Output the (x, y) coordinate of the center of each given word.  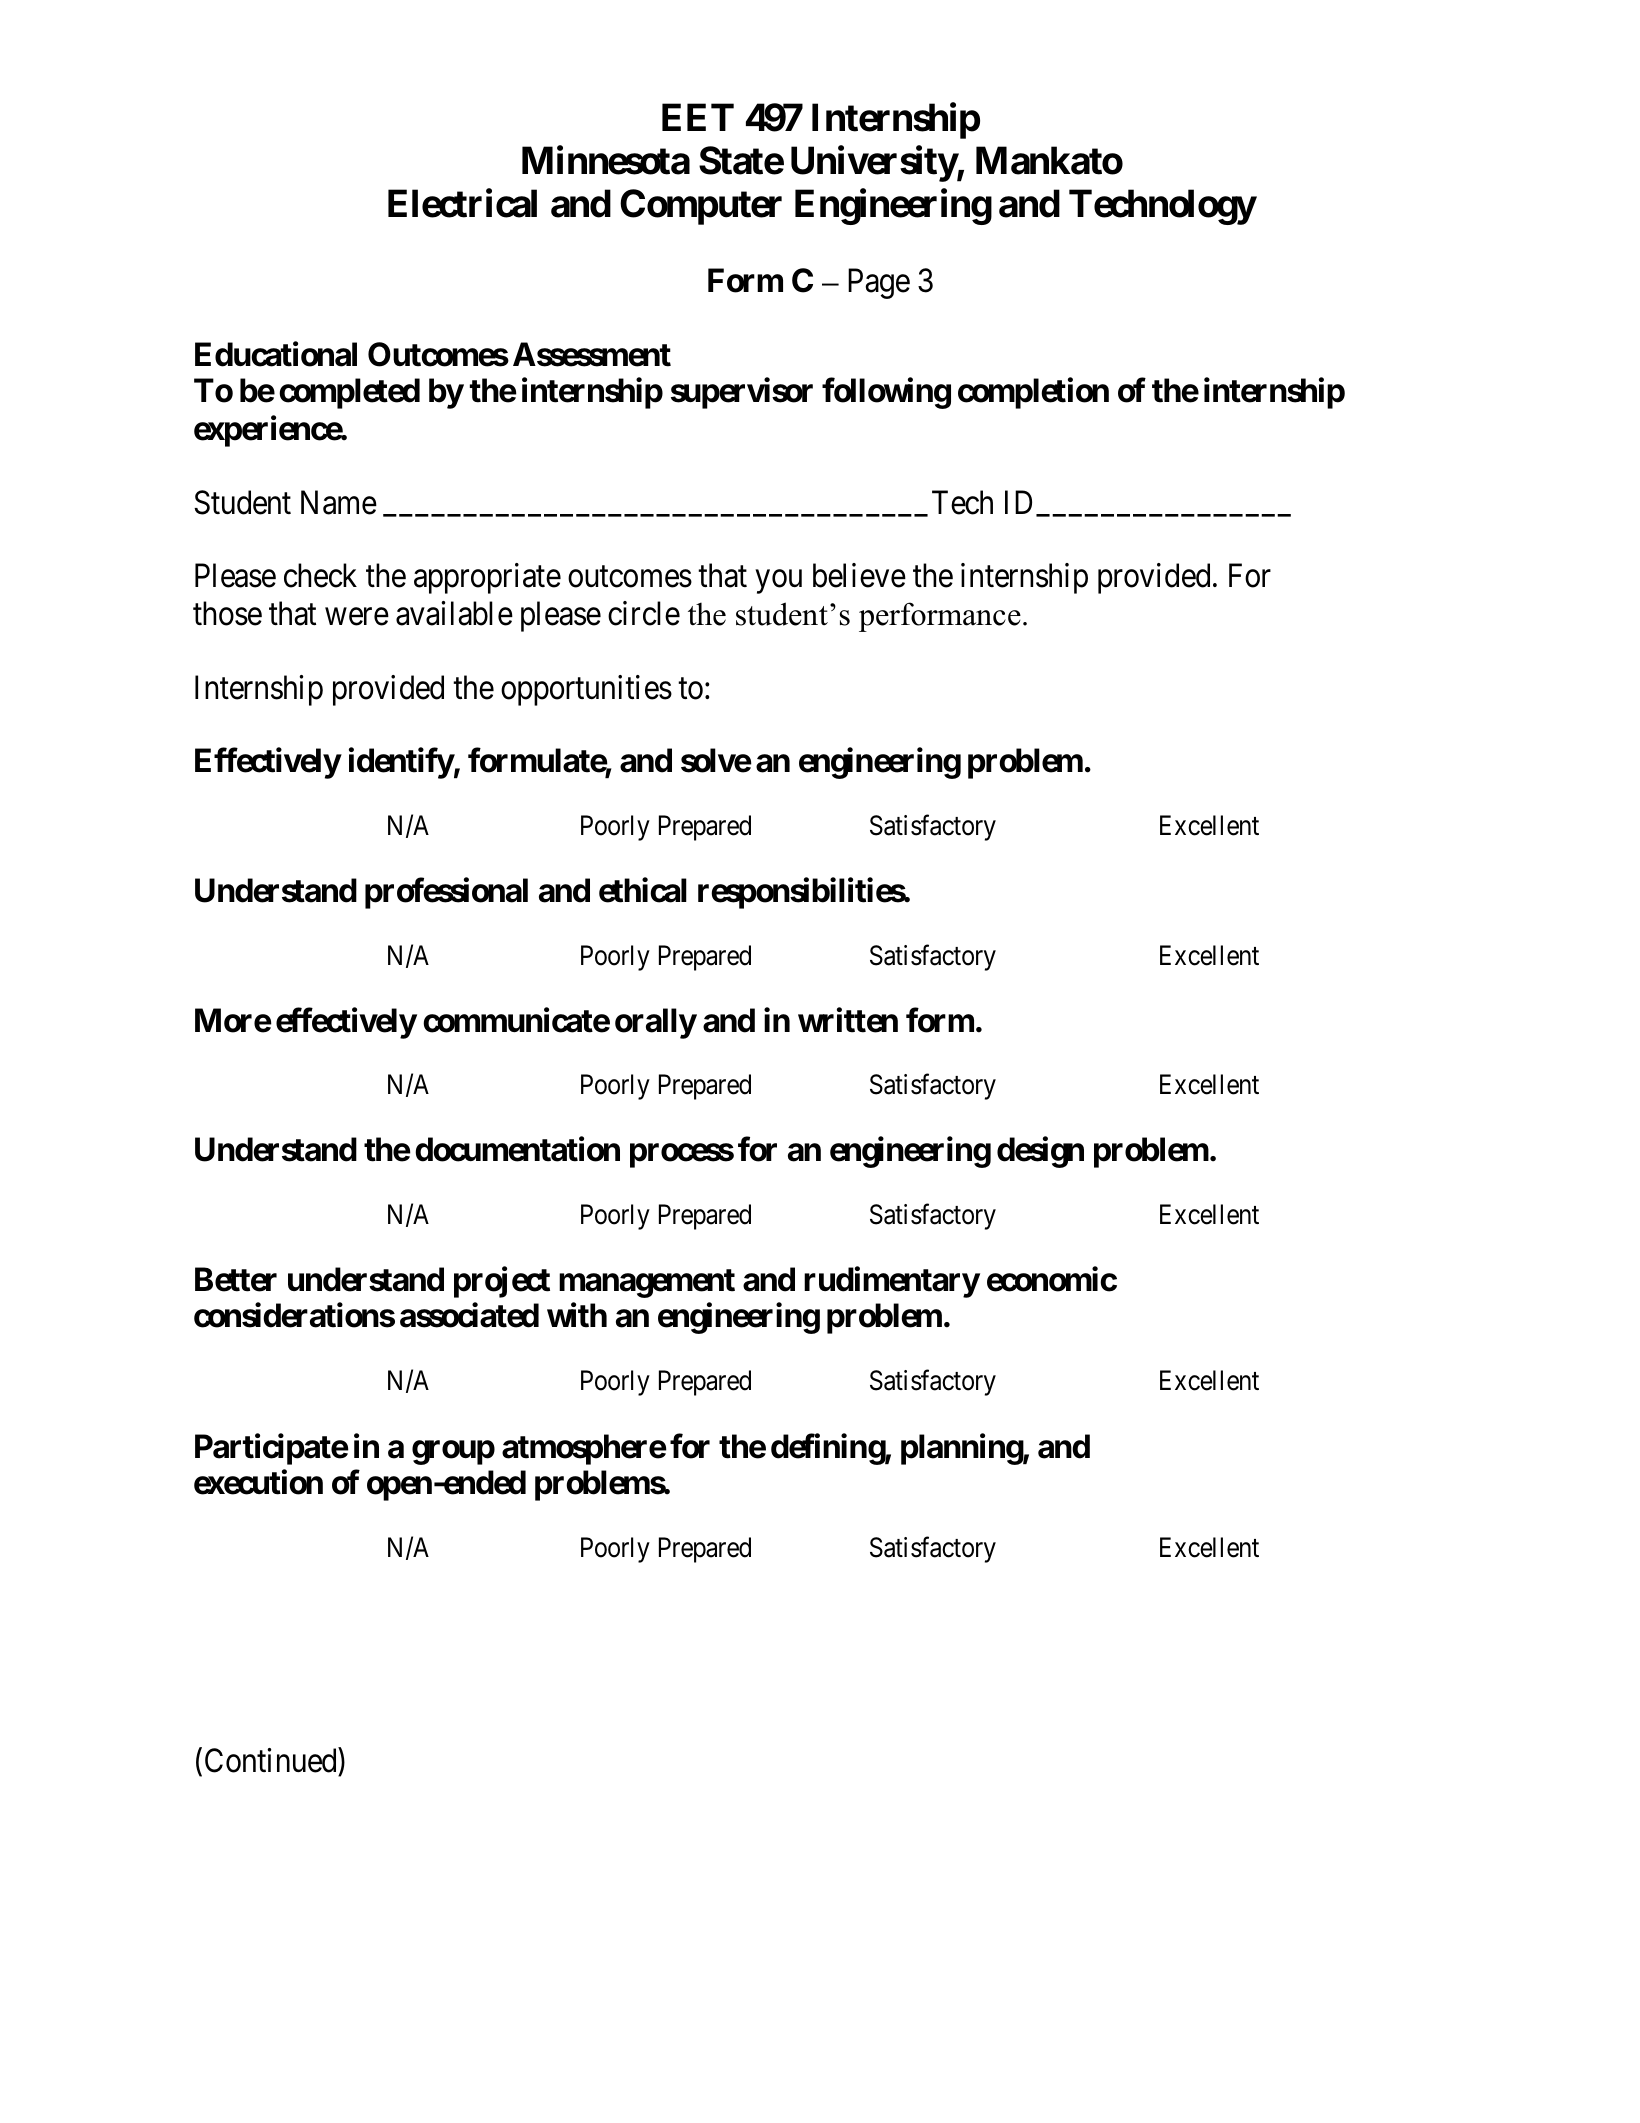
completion (1033, 393)
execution (258, 1482)
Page (879, 283)
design (1040, 1152)
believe (859, 575)
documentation (517, 1149)
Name (339, 502)
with (577, 1315)
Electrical (462, 203)
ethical (643, 890)
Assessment (592, 354)
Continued (270, 1760)
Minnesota (606, 160)
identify (401, 763)
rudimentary (892, 1282)
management (647, 1283)
